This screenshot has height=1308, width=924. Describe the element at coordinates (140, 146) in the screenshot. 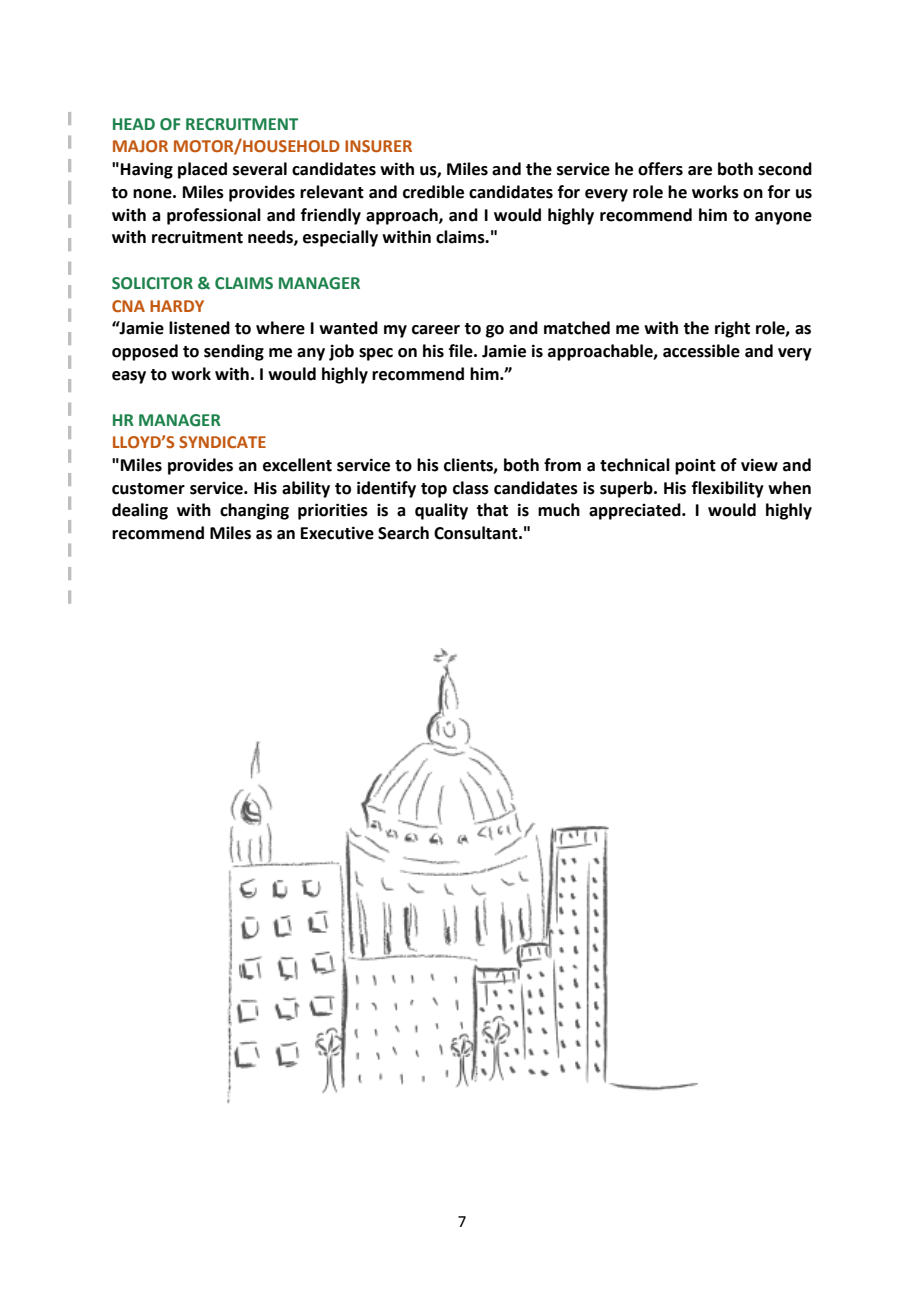

I see `MAJOR` at that location.
